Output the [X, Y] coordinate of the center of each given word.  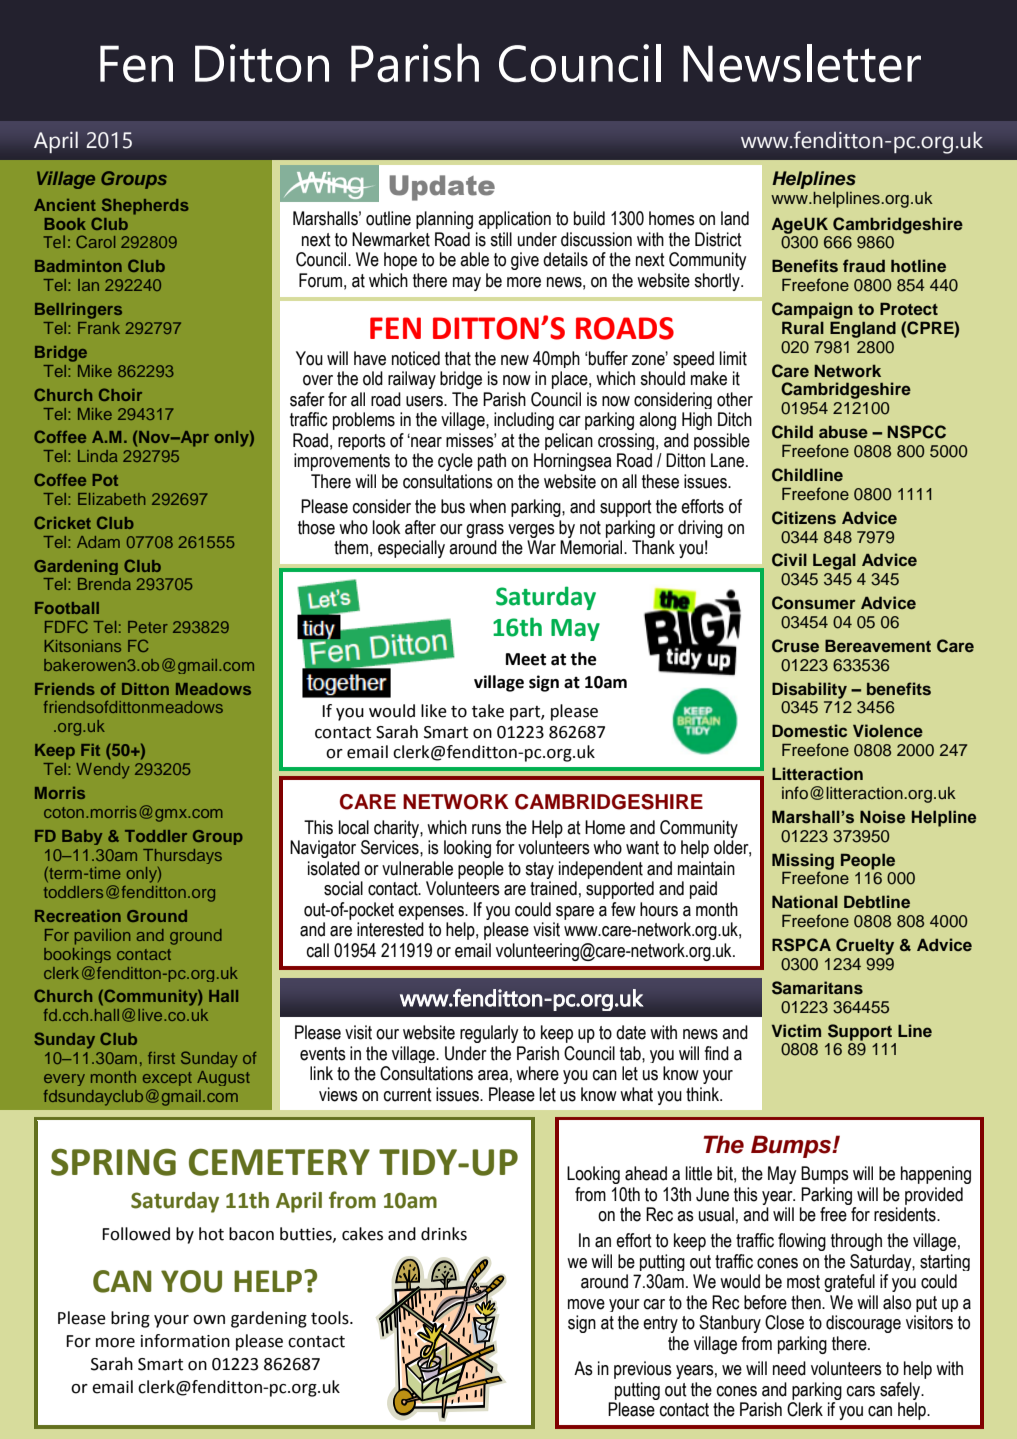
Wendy [103, 771]
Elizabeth [111, 499]
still [501, 239]
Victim [796, 1030]
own [209, 1320]
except [167, 1079]
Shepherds [145, 206]
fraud [864, 265]
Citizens [804, 518]
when [487, 506]
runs [486, 829]
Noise [882, 817]
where [537, 1073]
